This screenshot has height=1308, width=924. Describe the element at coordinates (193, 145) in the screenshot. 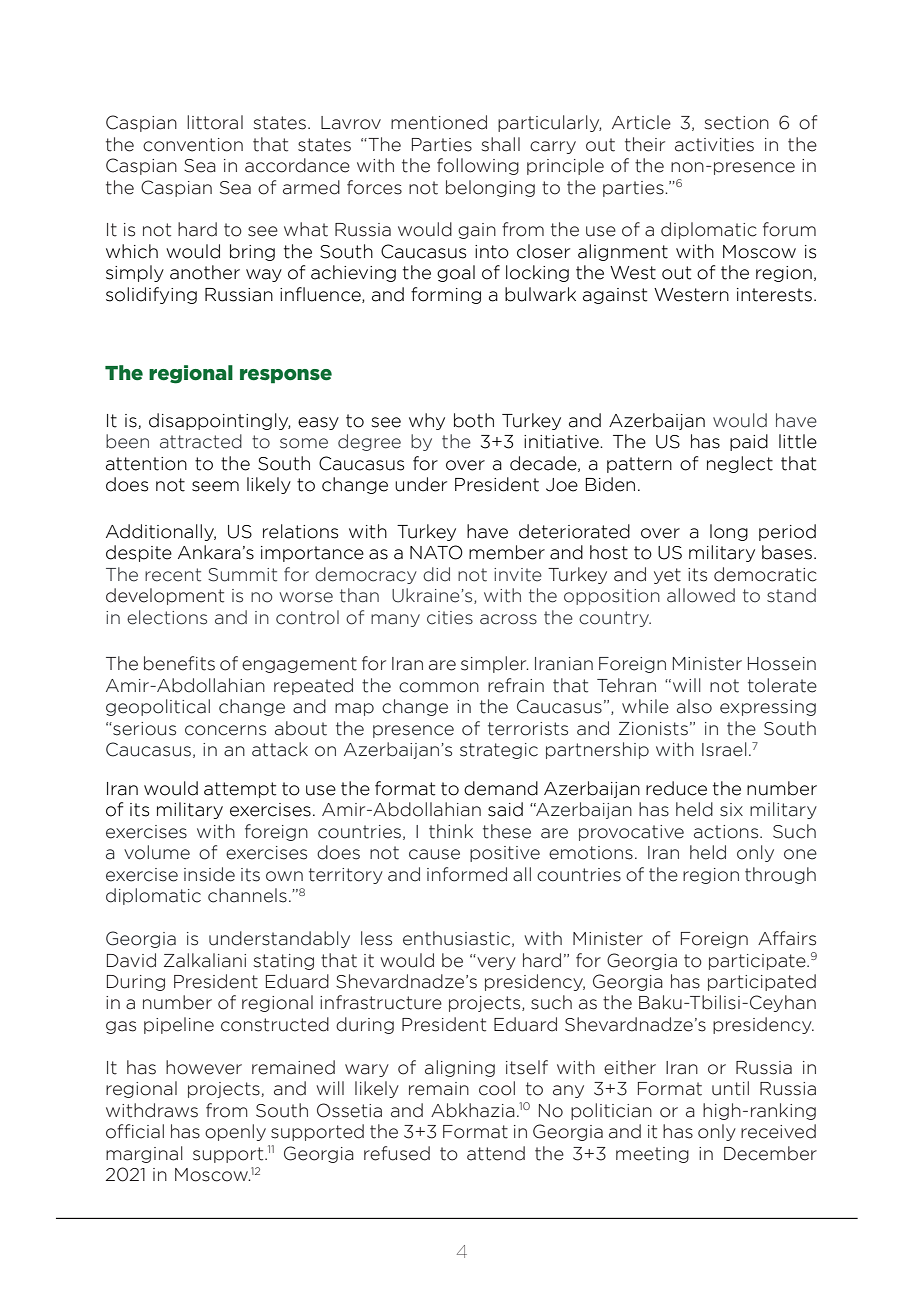

I see `convention` at that location.
